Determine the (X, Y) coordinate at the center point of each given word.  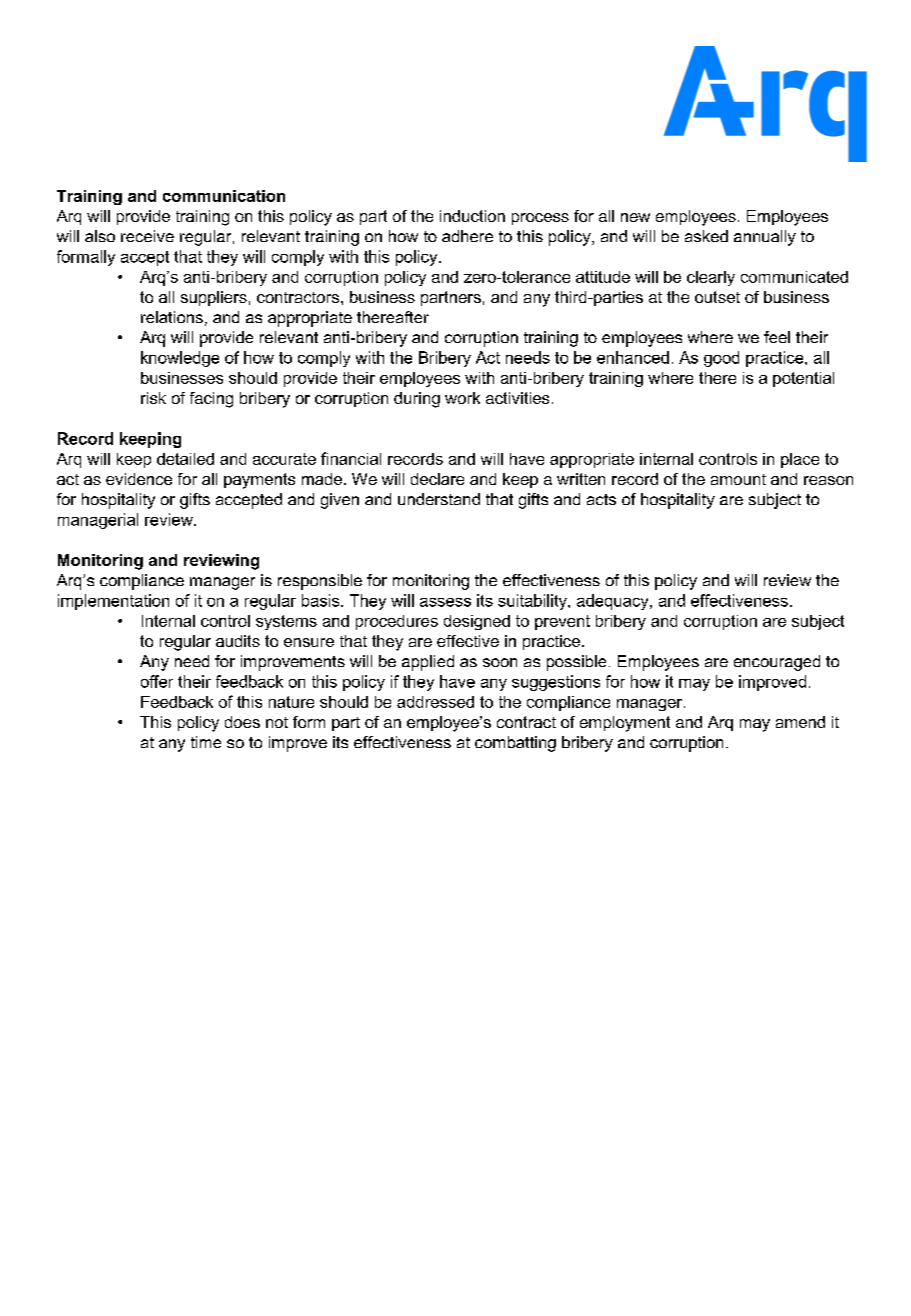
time (206, 742)
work (462, 398)
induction (472, 216)
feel (777, 337)
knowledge (180, 359)
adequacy (614, 602)
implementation (113, 602)
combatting (515, 744)
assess (445, 602)
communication (224, 196)
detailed (185, 459)
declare (437, 479)
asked (706, 236)
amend (800, 722)
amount (738, 479)
